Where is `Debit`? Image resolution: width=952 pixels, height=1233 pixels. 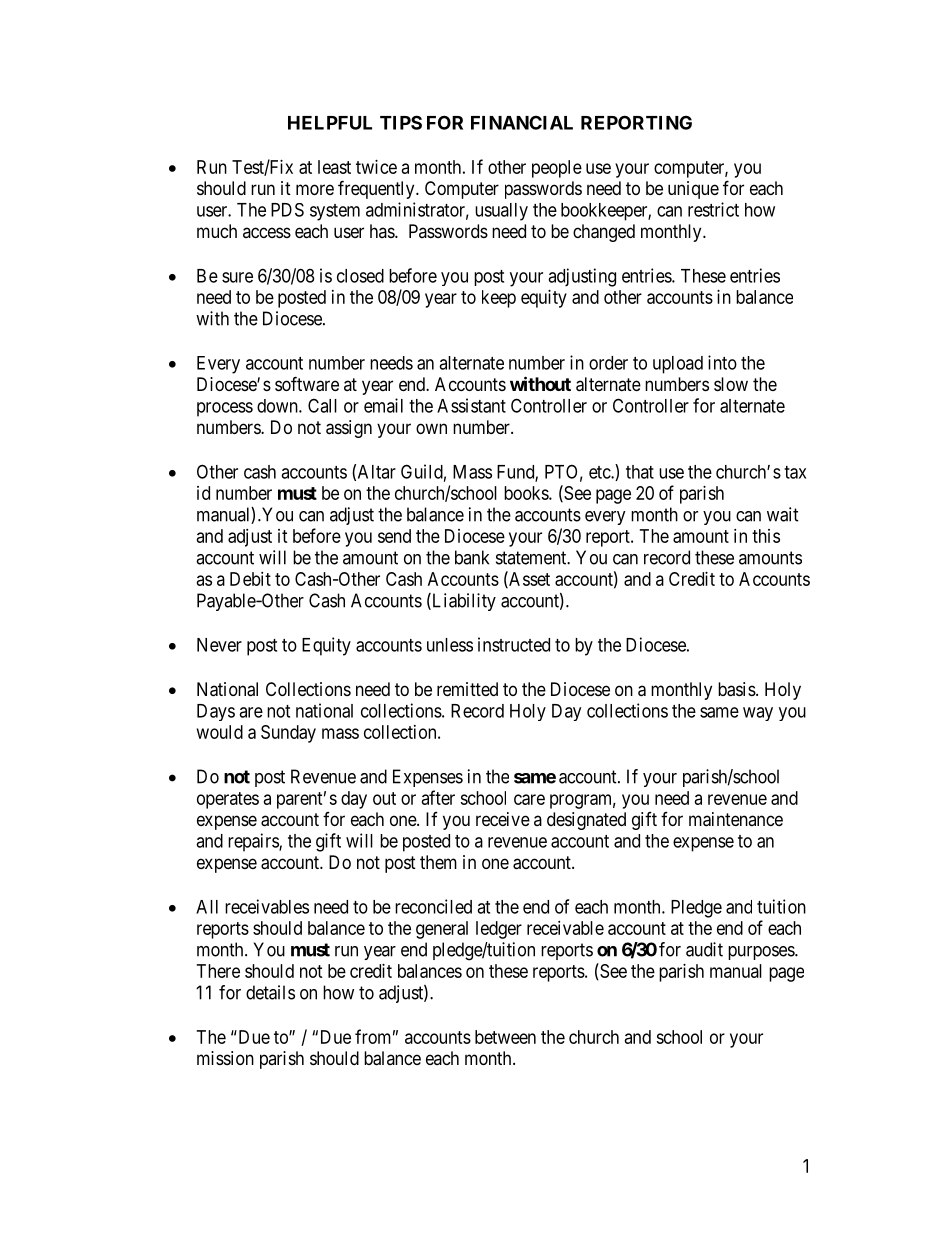
Debit is located at coordinates (250, 579).
